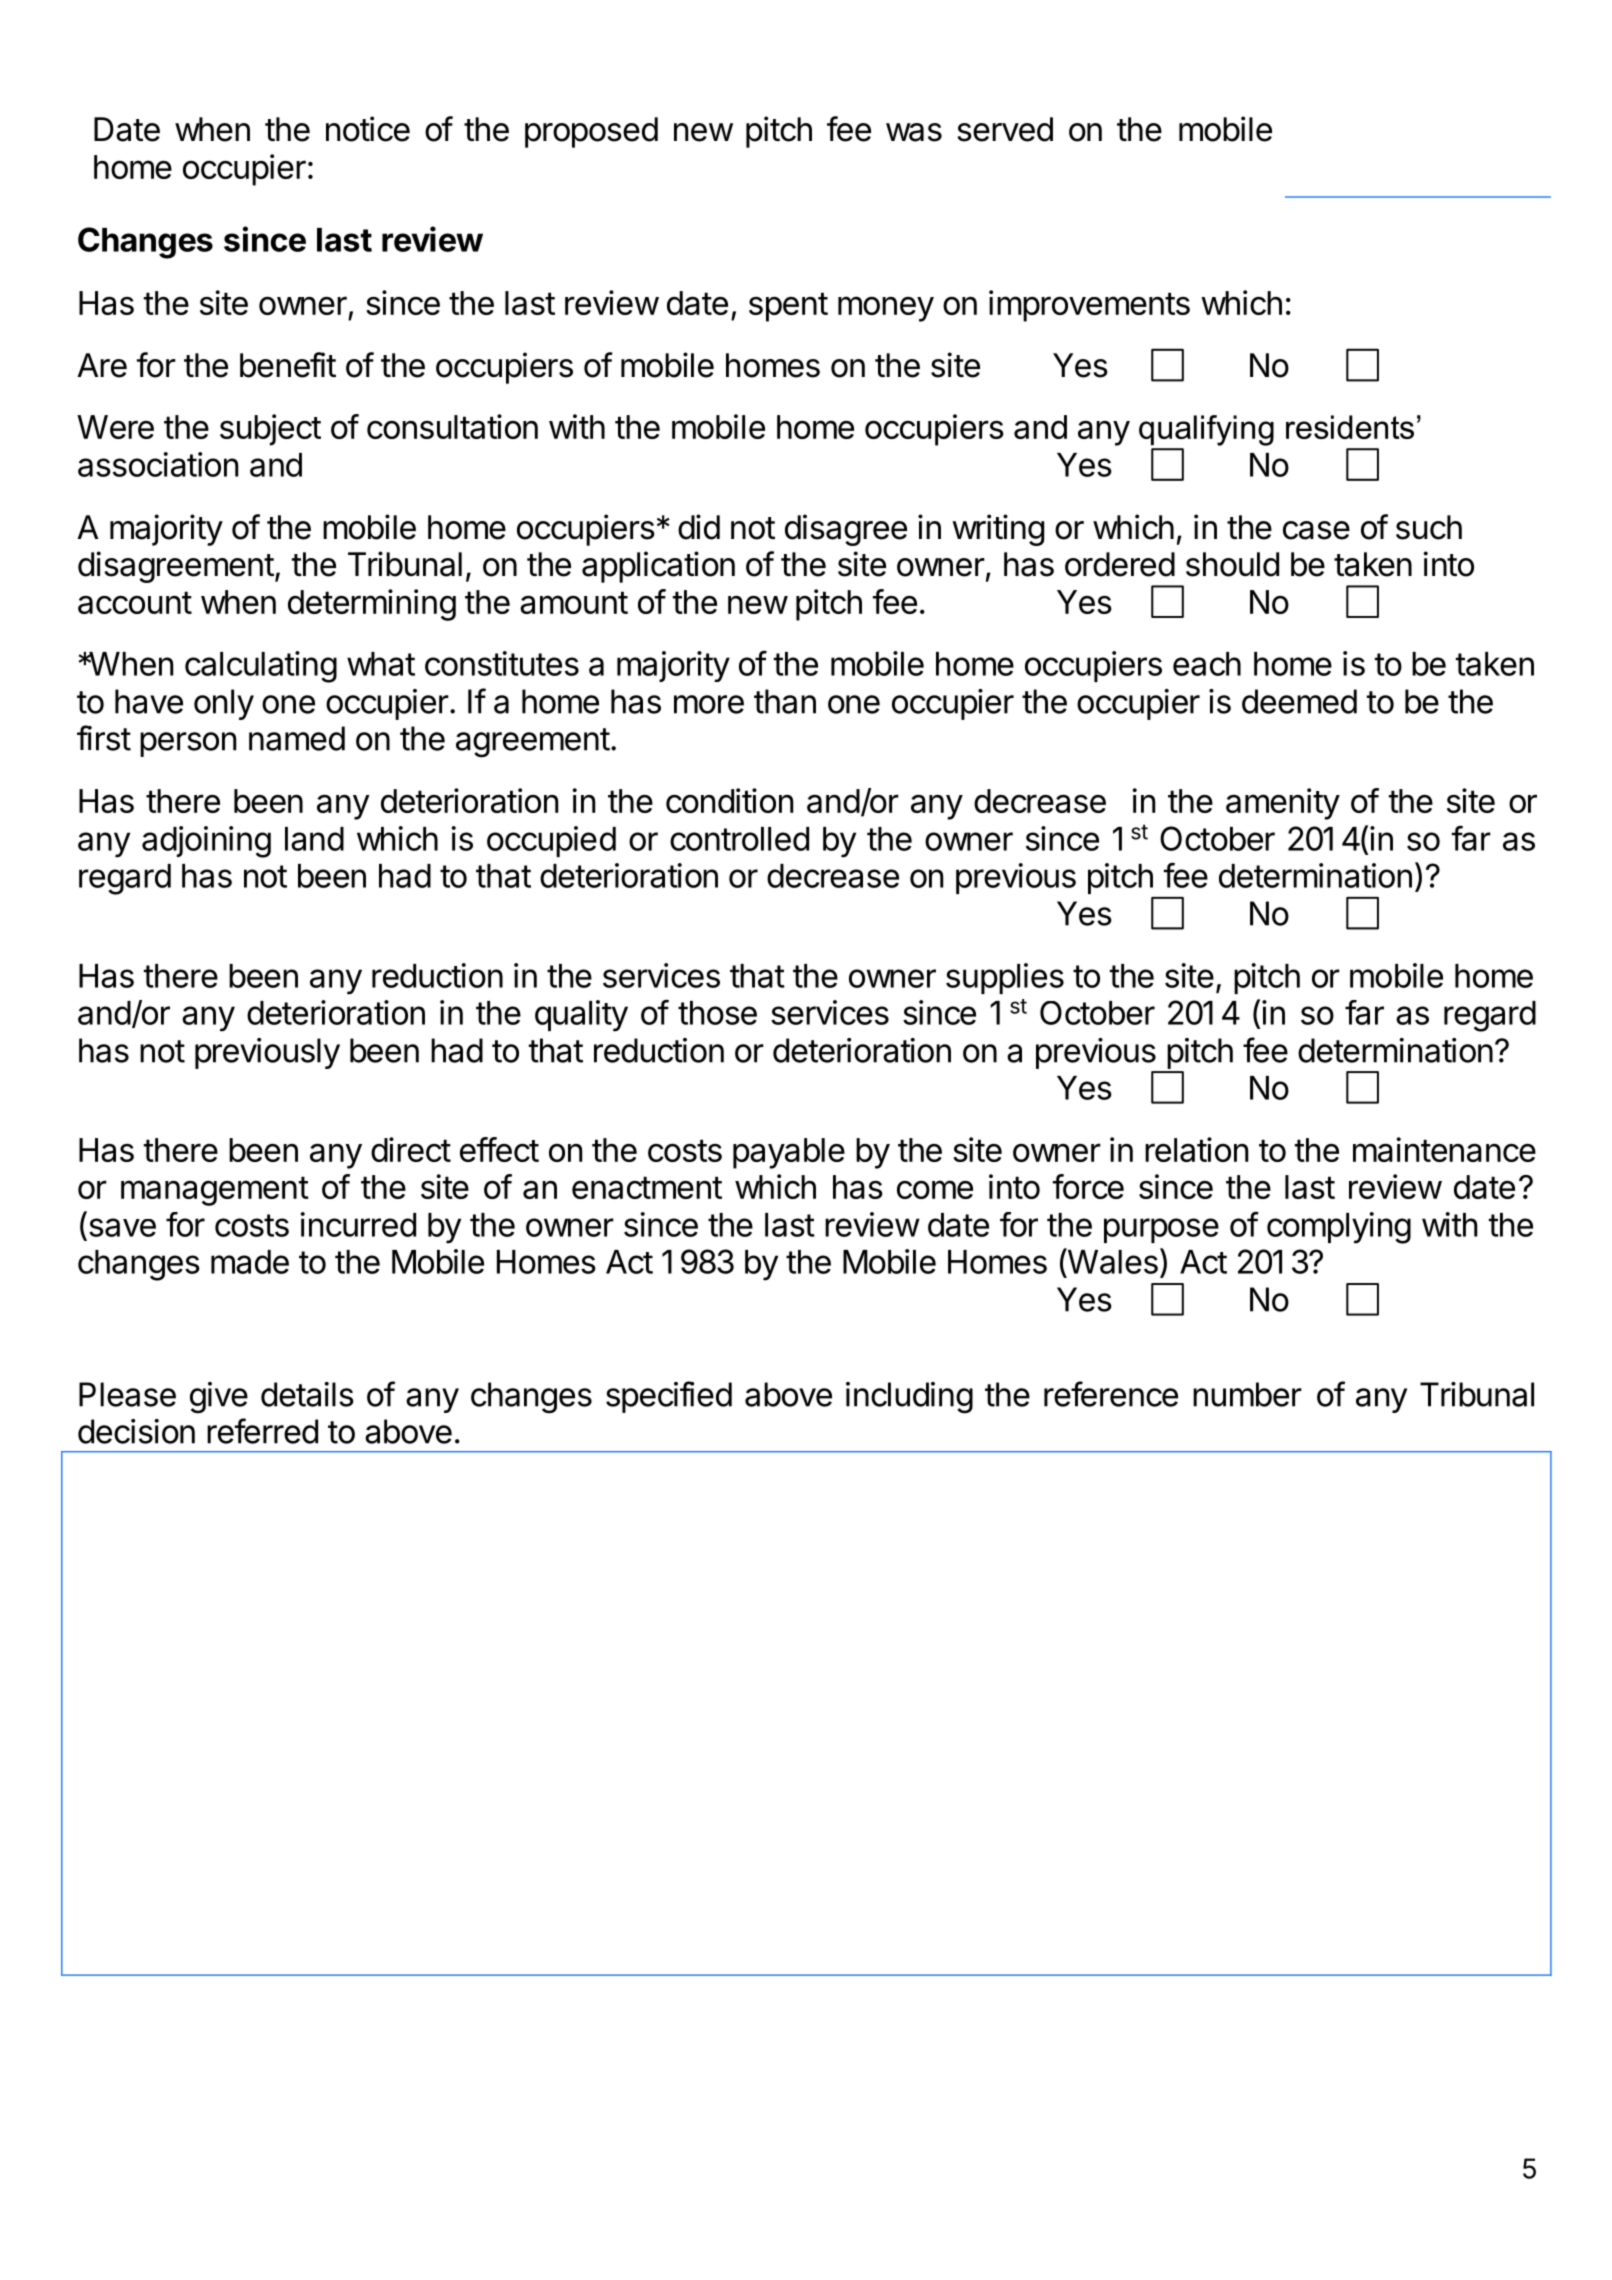  I want to click on notice, so click(368, 129).
